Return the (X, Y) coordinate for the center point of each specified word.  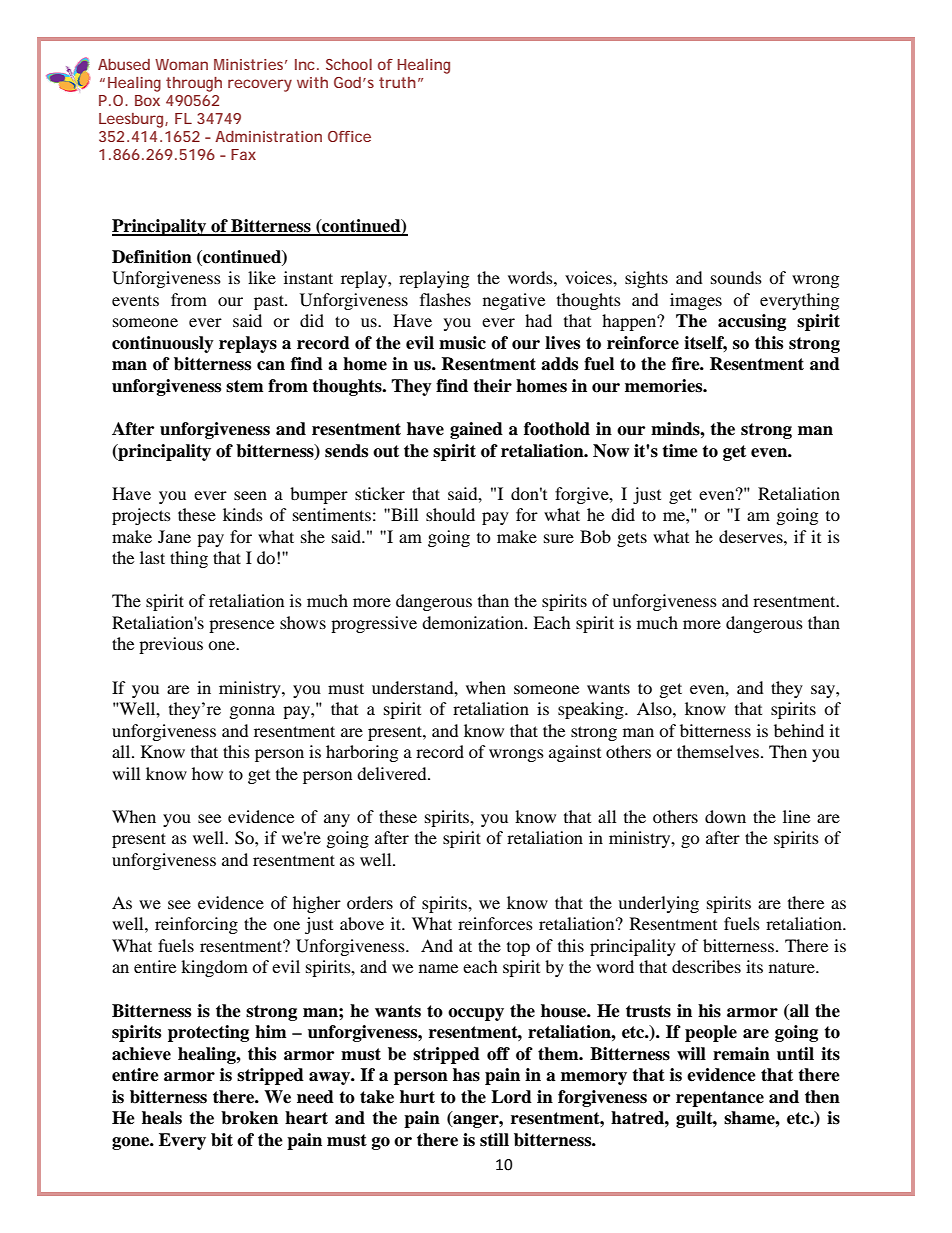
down (725, 816)
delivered (393, 773)
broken (249, 1118)
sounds (736, 277)
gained (476, 430)
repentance (720, 1099)
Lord (511, 1097)
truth (397, 82)
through (194, 84)
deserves (752, 536)
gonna (252, 712)
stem (245, 386)
